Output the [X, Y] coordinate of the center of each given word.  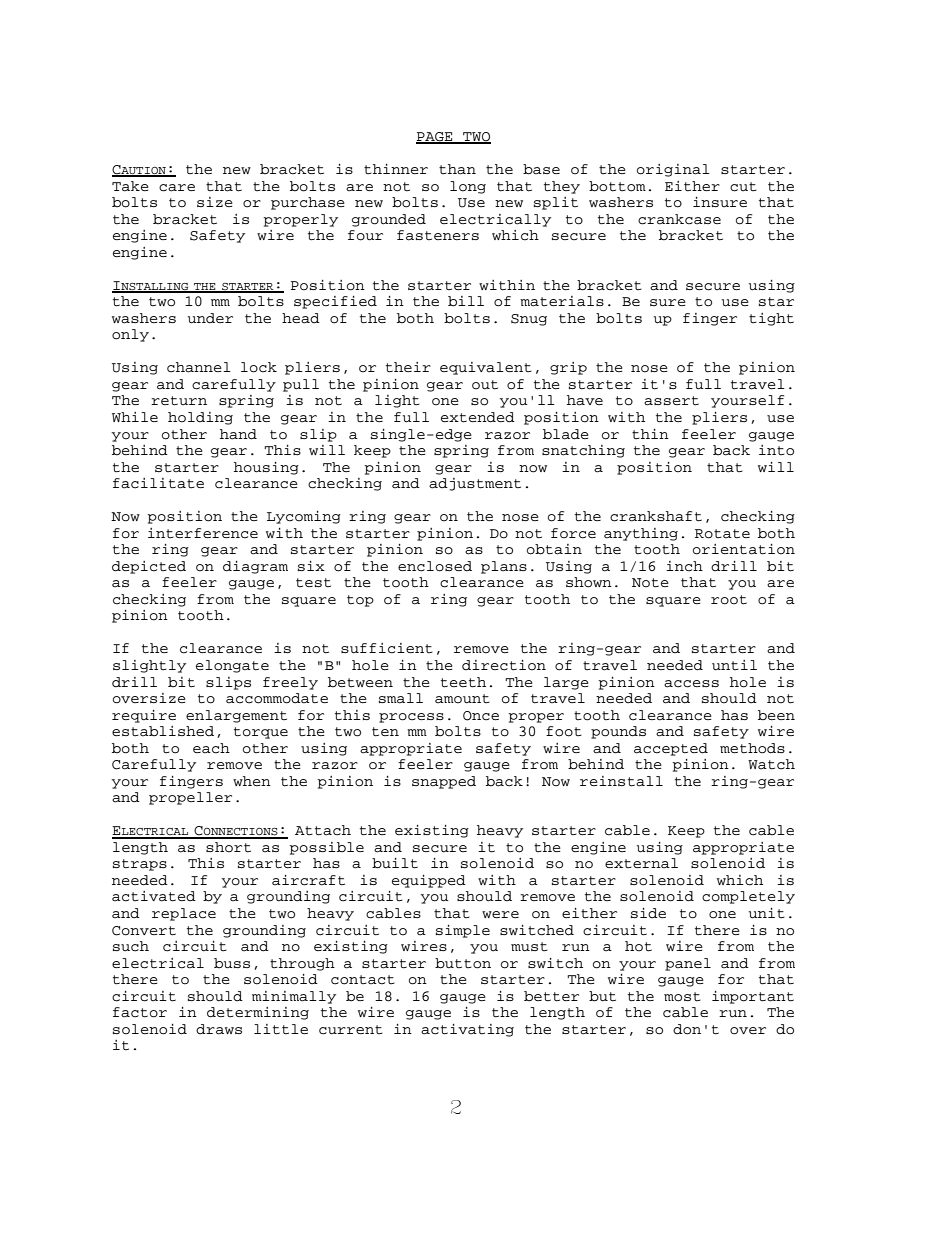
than [457, 169]
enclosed [435, 566]
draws [219, 1029]
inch [684, 566]
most [682, 997]
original [673, 170]
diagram [255, 567]
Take [130, 186]
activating [467, 1030]
